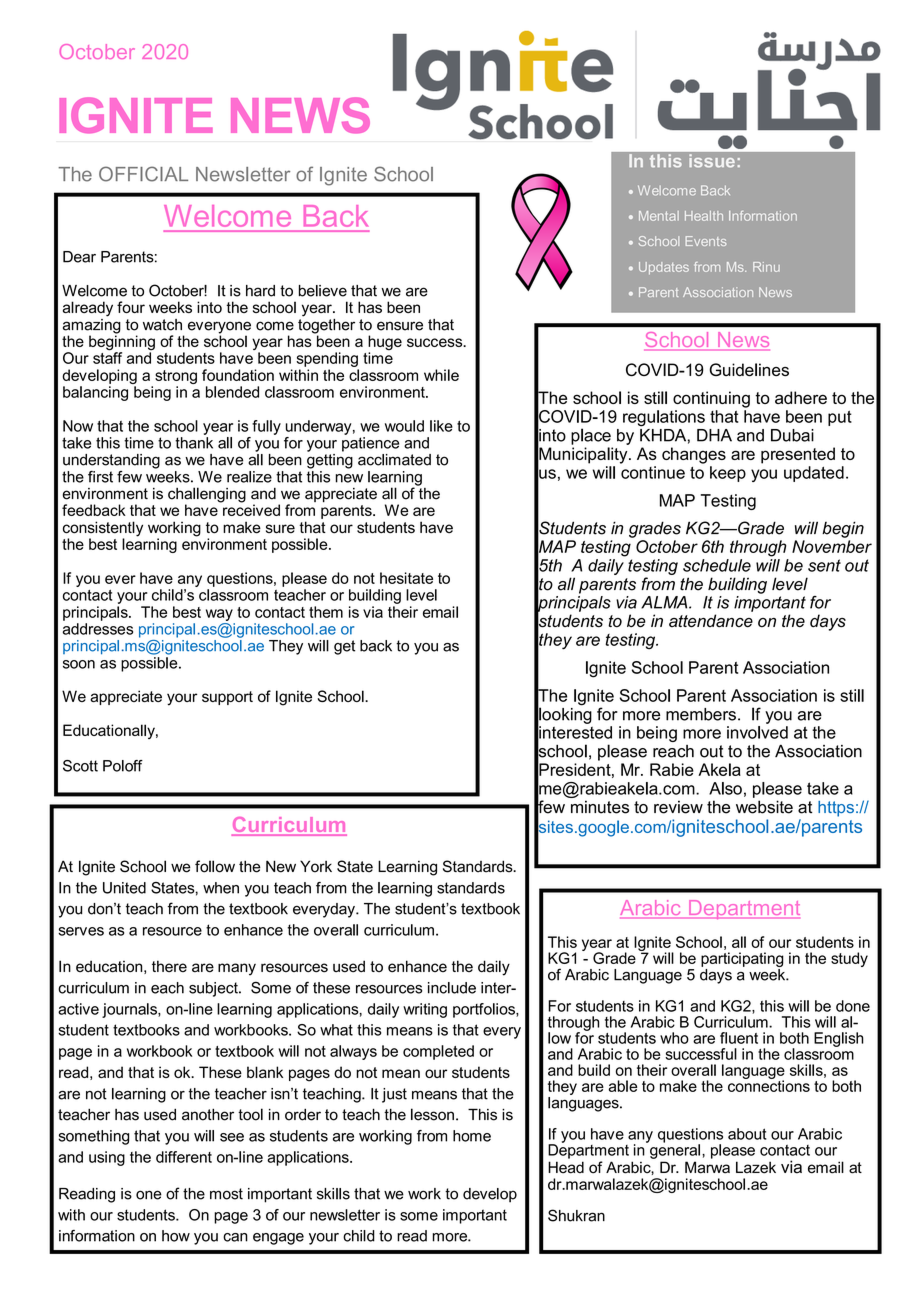 Image resolution: width=924 pixels, height=1308 pixels. What do you see at coordinates (176, 1236) in the screenshot?
I see `how` at bounding box center [176, 1236].
